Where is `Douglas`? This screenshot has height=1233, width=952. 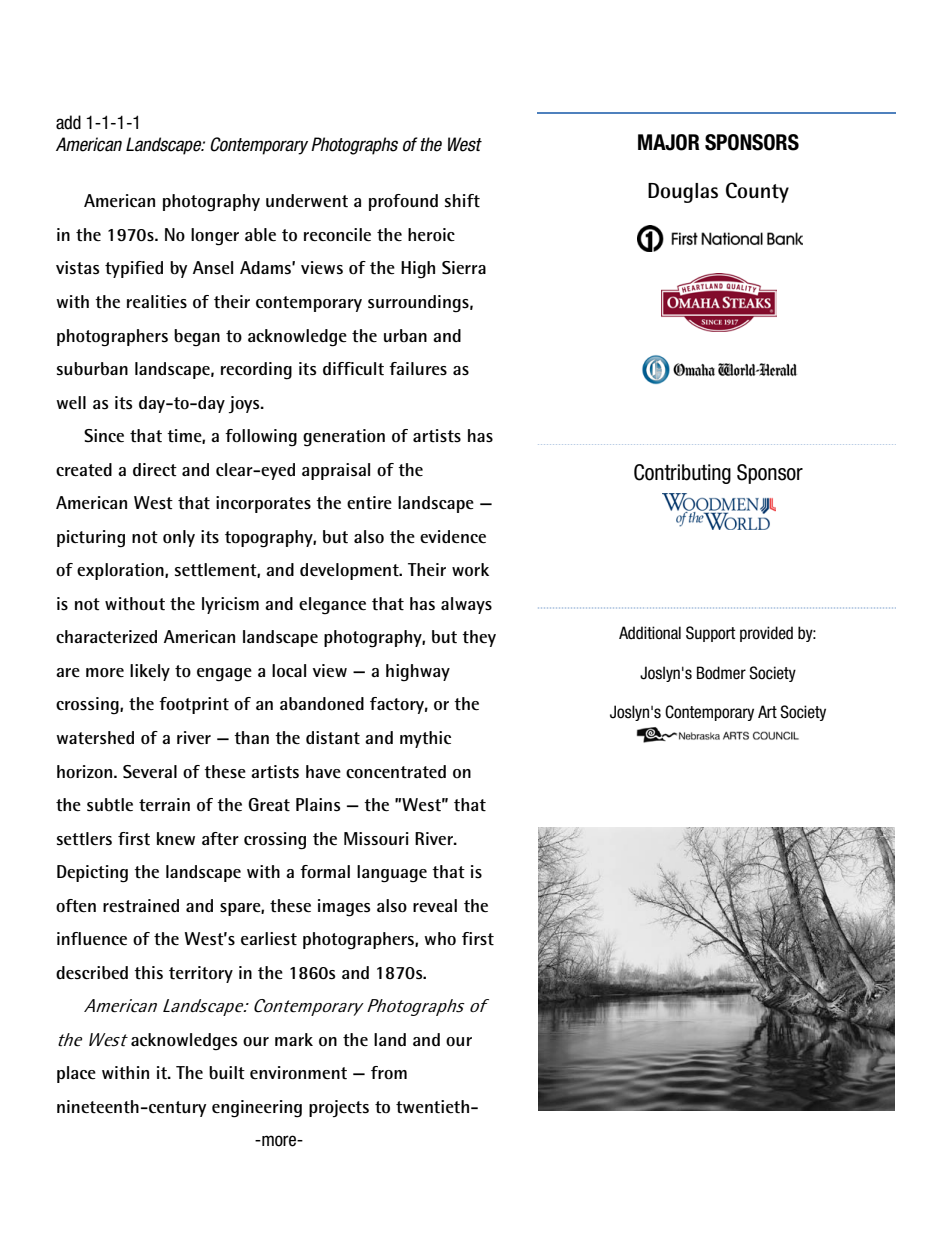
Douglas is located at coordinates (683, 193).
